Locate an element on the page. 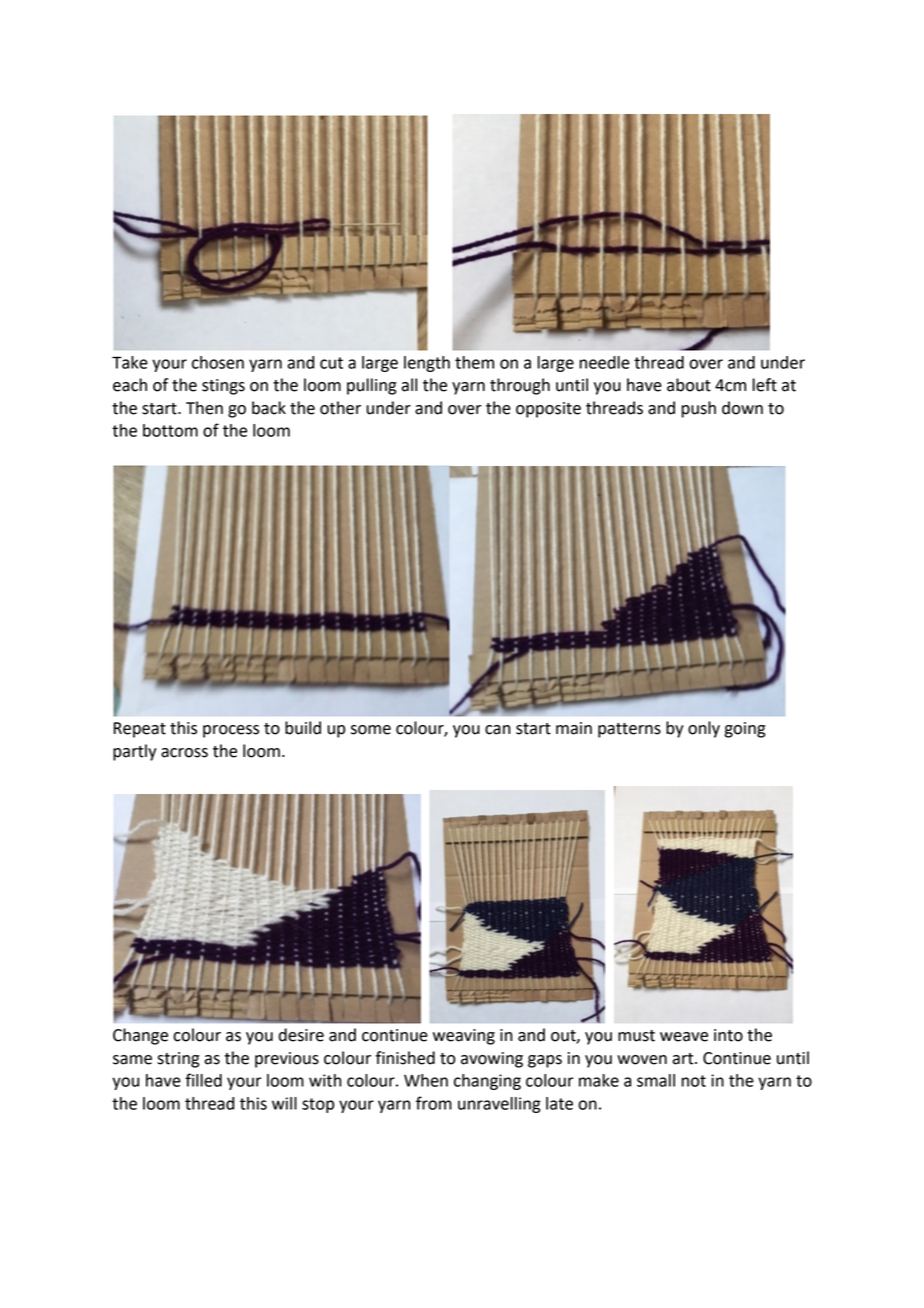  When is located at coordinates (426, 1080).
